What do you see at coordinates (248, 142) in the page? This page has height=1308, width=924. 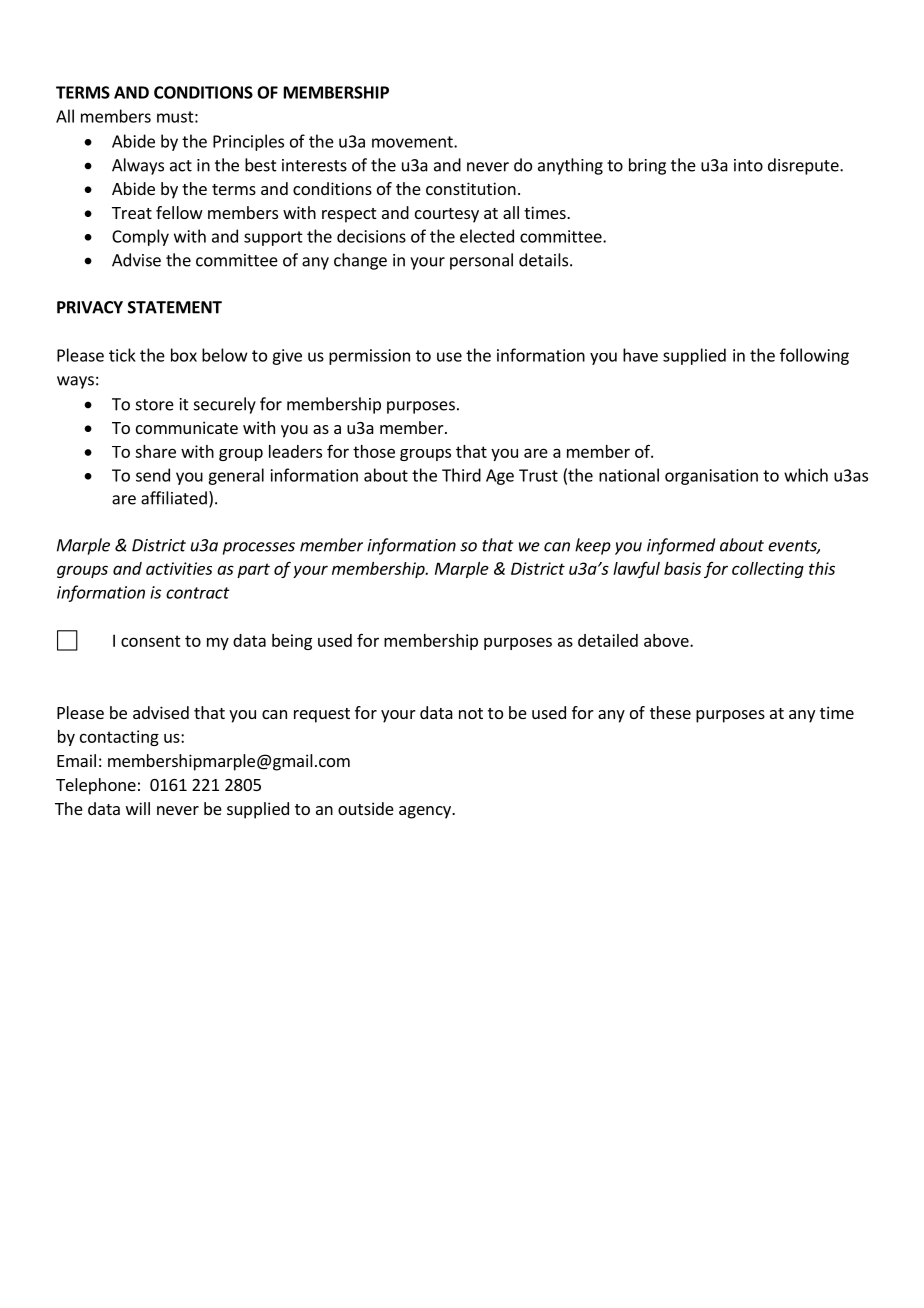 I see `Principles` at bounding box center [248, 142].
